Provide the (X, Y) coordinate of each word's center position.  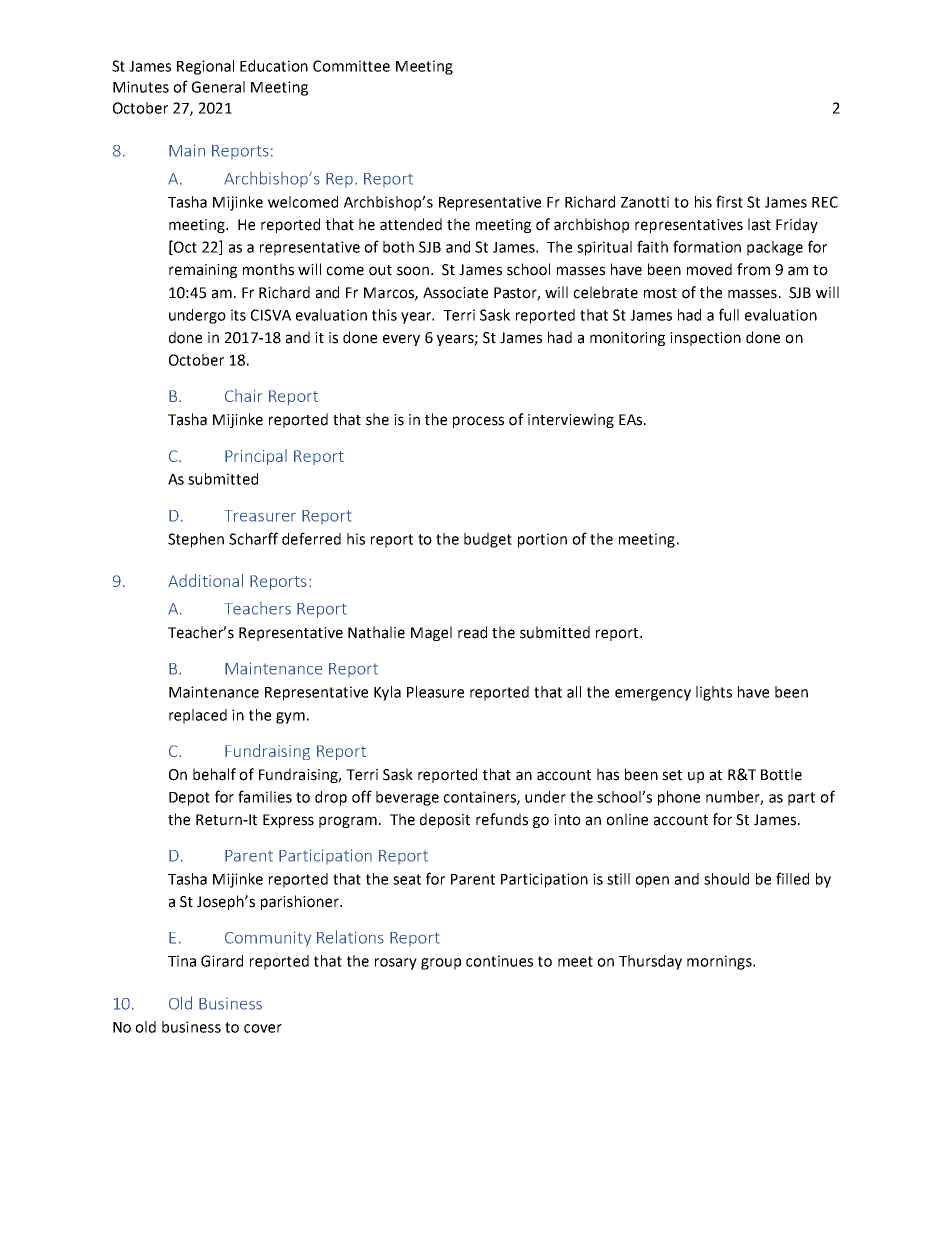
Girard (222, 961)
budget (488, 540)
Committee (351, 66)
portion (542, 540)
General (218, 87)
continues (499, 961)
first (729, 201)
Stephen (196, 540)
